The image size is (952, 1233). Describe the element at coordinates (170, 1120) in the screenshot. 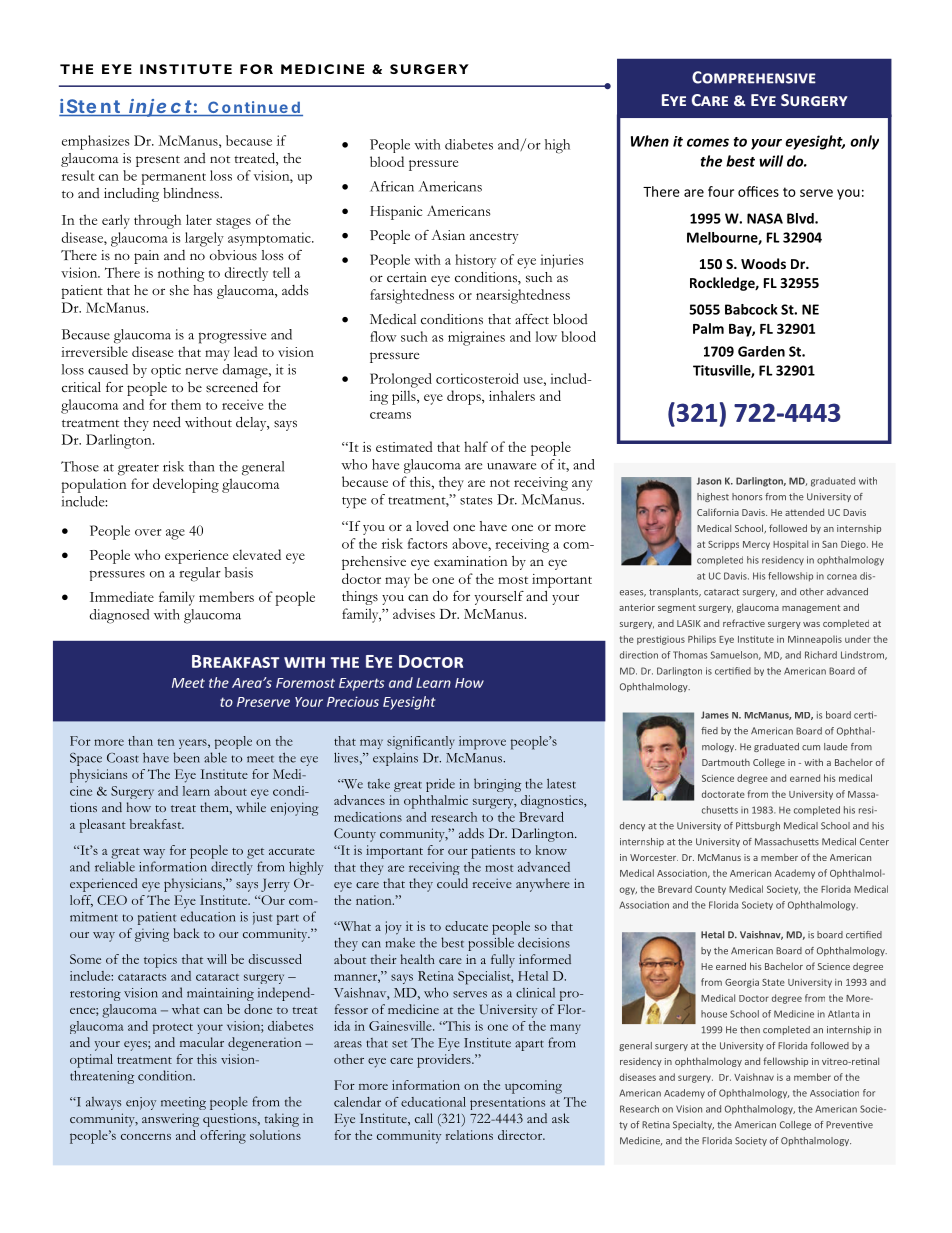

I see `answering` at that location.
